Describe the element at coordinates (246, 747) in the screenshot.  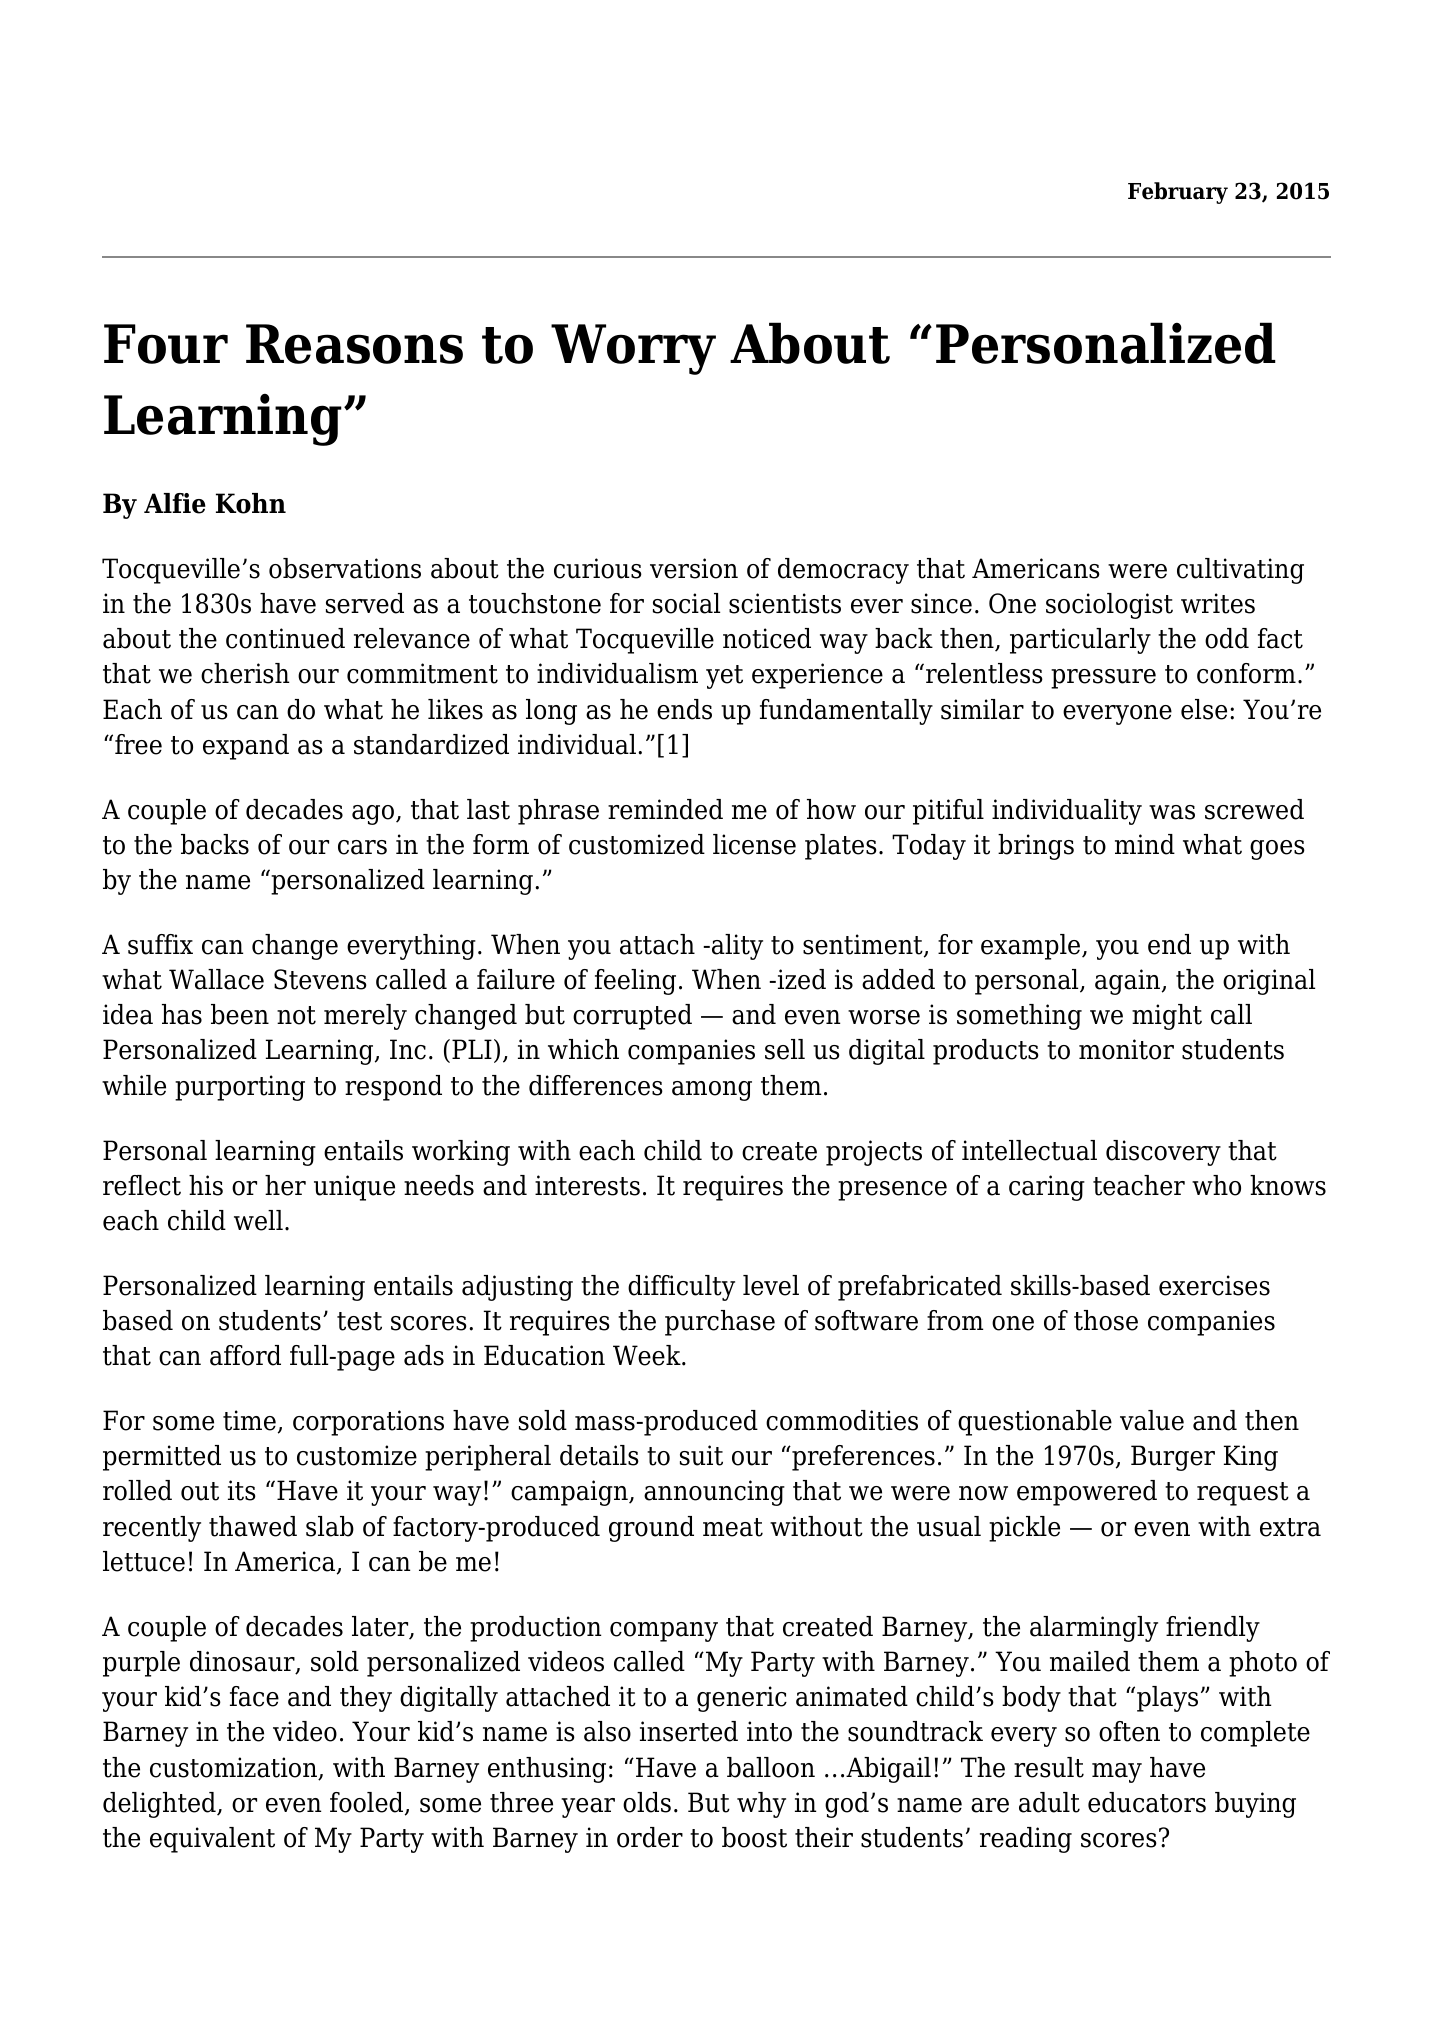
I see `expand` at that location.
